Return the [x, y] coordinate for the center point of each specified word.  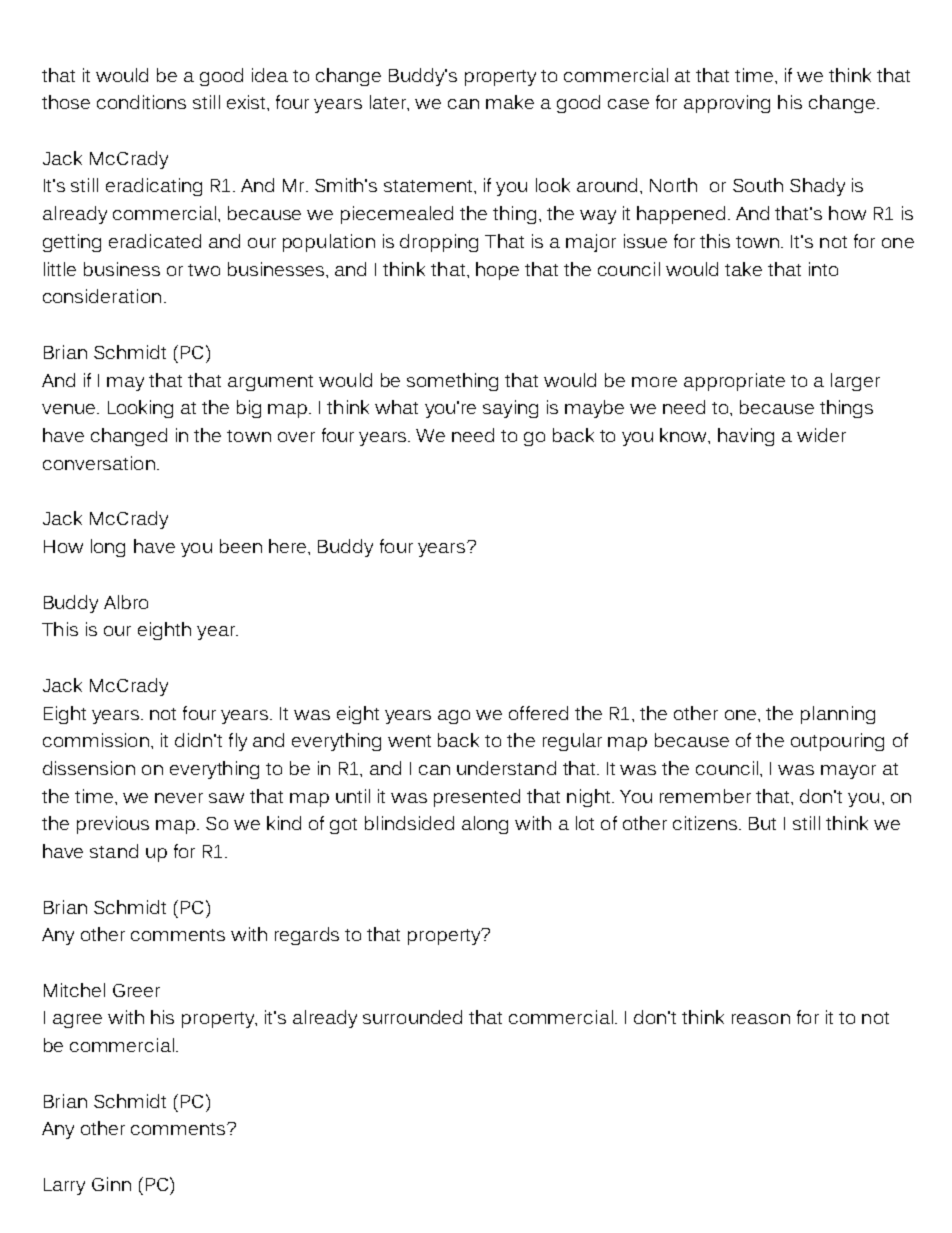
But [762, 823]
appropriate [734, 382]
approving [727, 104]
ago [454, 717]
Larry [64, 1186]
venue [70, 409]
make [510, 102]
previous [113, 825]
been [241, 546]
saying [510, 409]
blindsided [409, 823]
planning [838, 715]
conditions [141, 102]
